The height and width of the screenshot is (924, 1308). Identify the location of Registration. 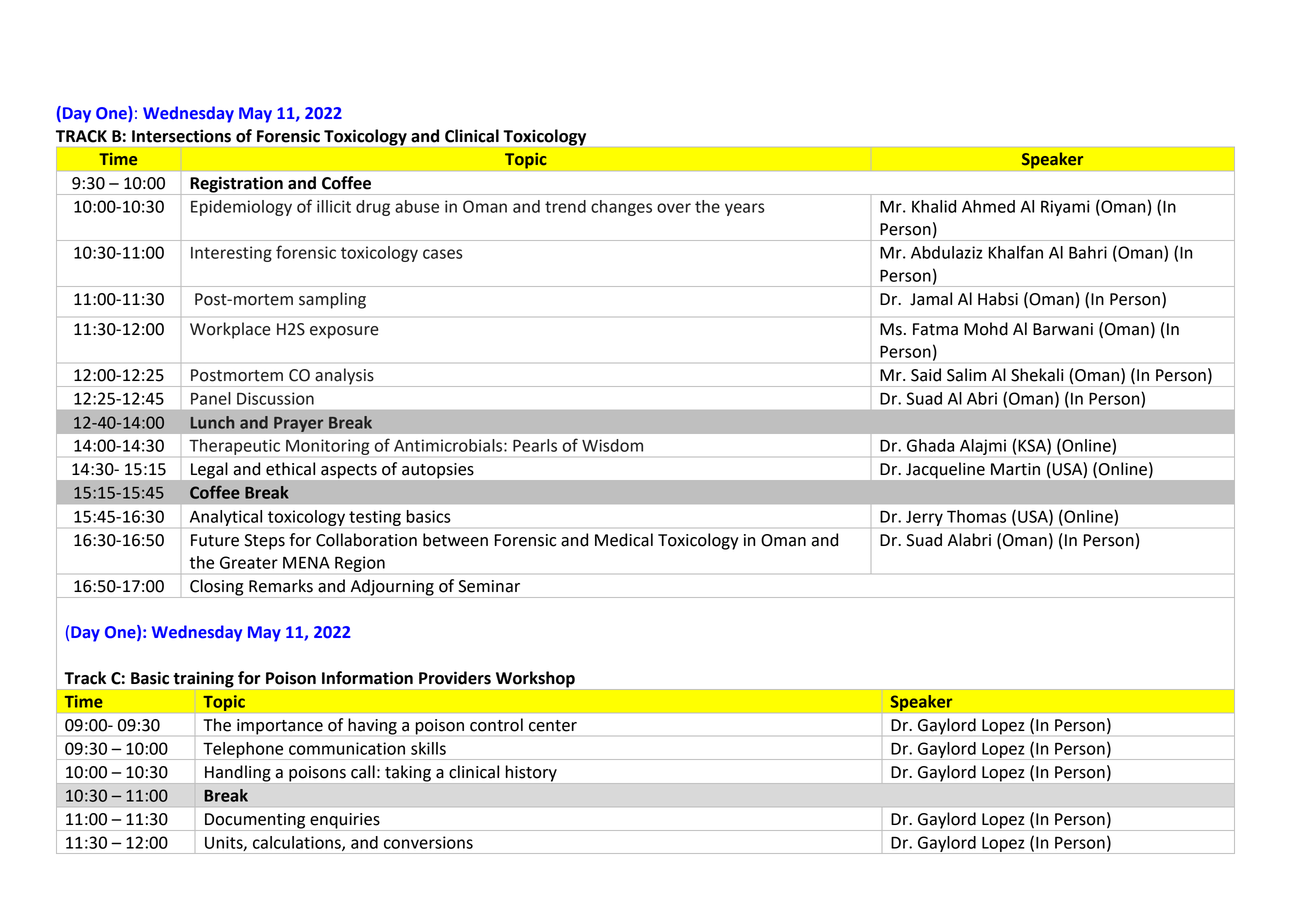
(236, 185).
